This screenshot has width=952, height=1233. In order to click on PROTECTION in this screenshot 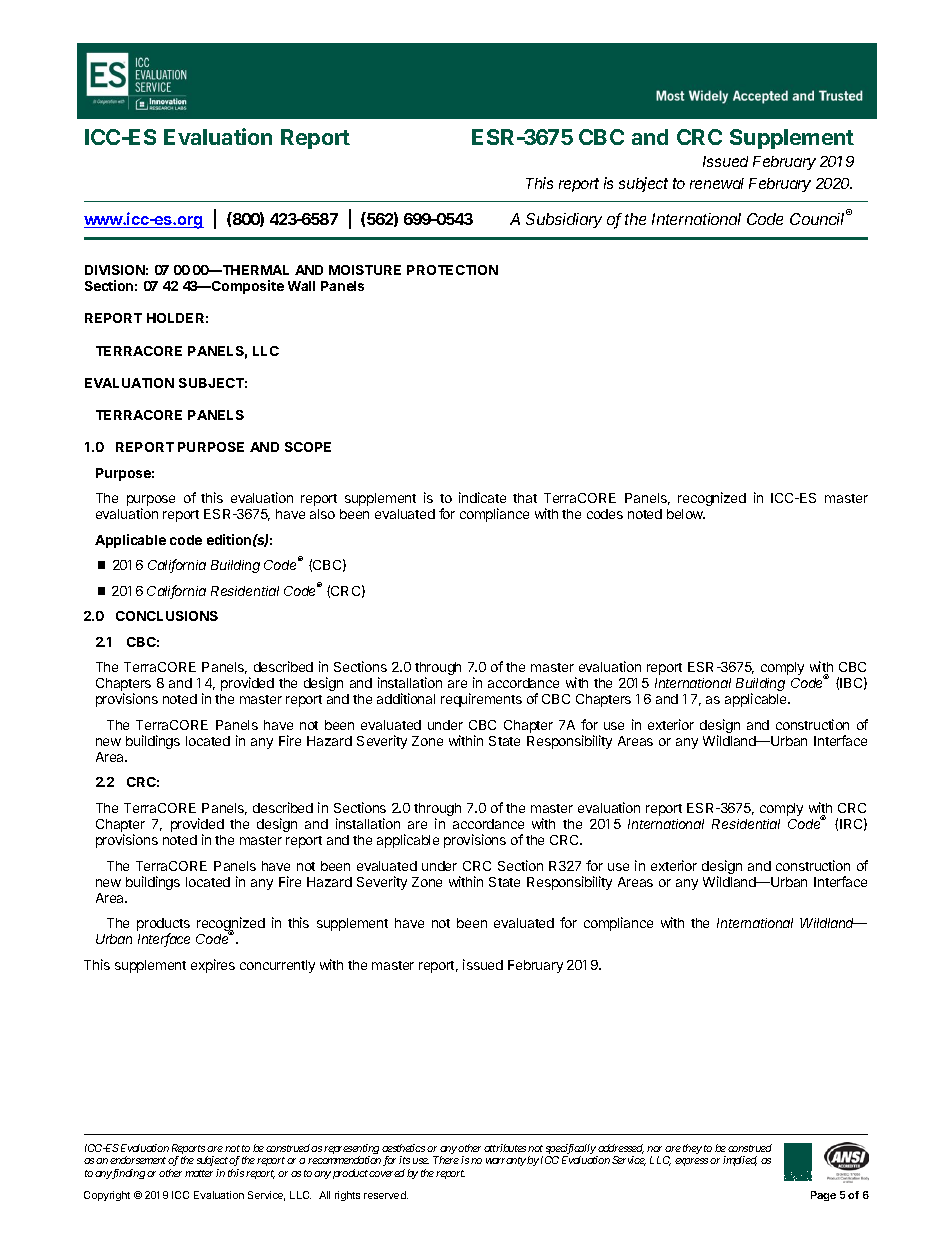, I will do `click(452, 270)`.
